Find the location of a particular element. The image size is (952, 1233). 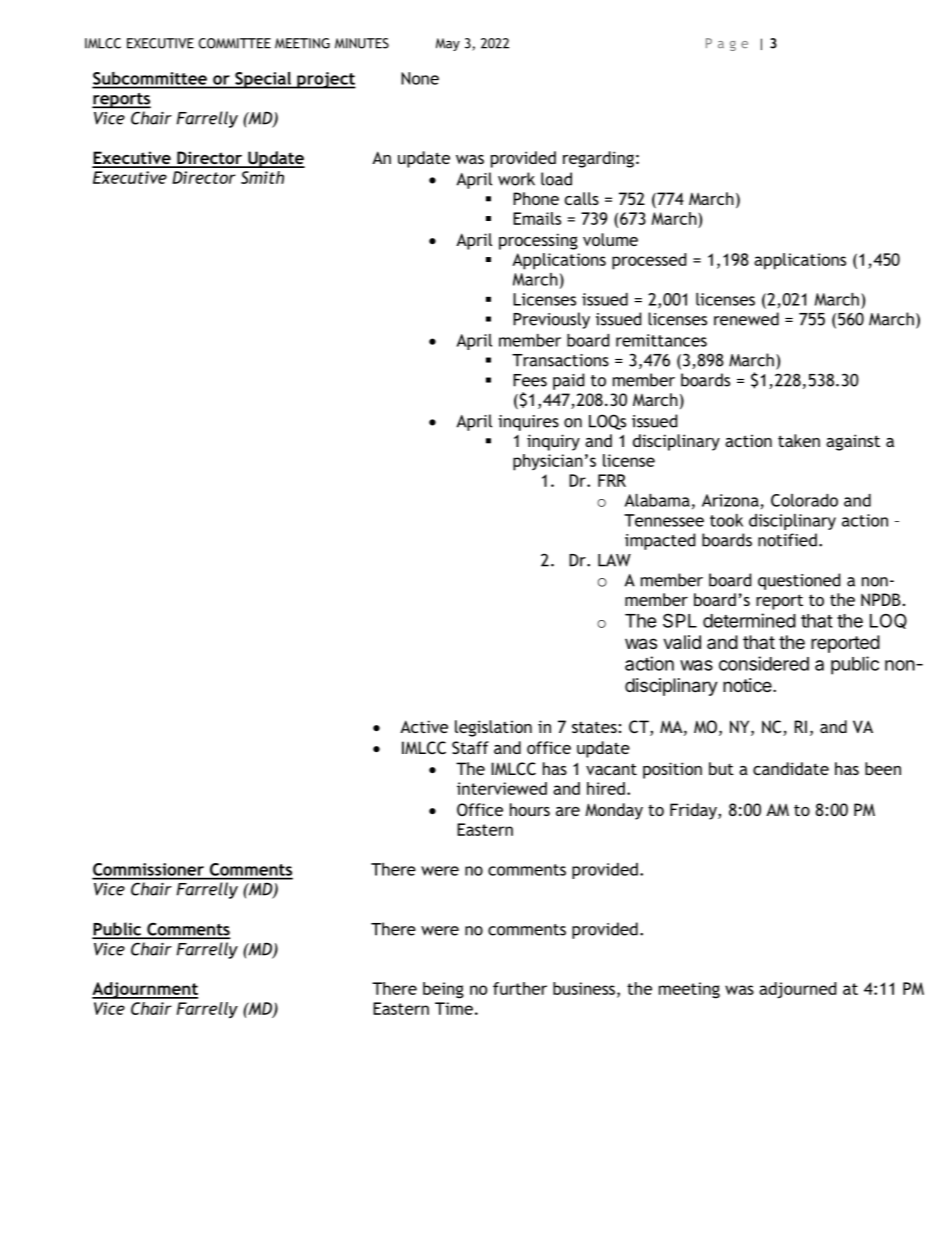

notified is located at coordinates (787, 540).
